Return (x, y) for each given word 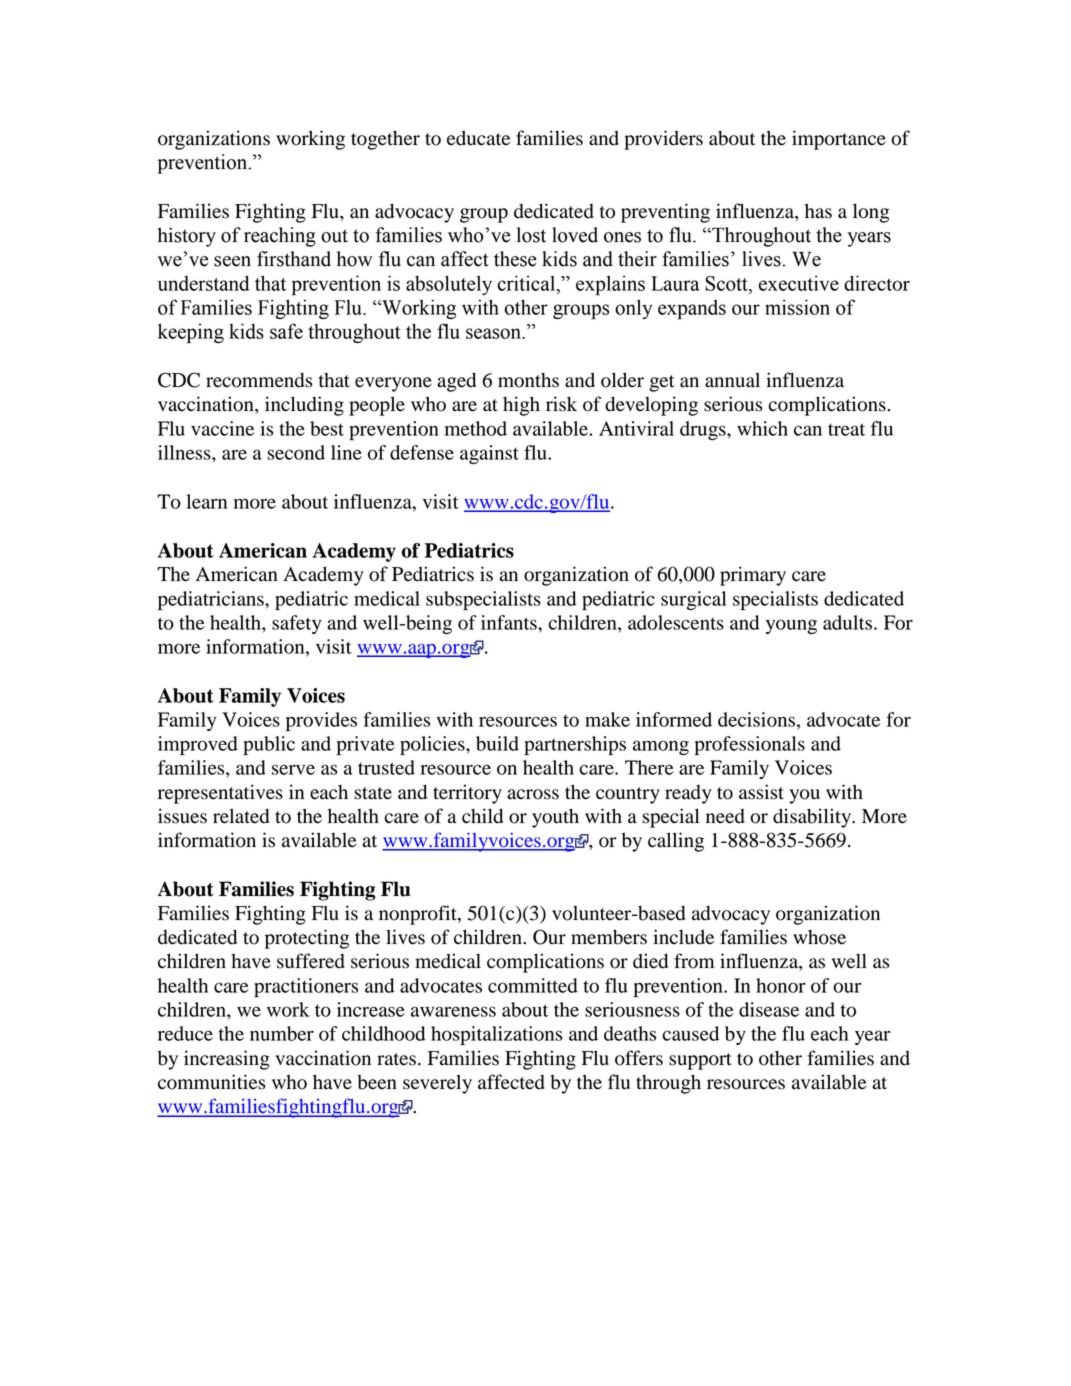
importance (839, 140)
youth (555, 818)
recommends (259, 380)
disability (813, 818)
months (528, 380)
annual (732, 380)
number (282, 1033)
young (791, 626)
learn (206, 501)
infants (510, 622)
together (385, 140)
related (241, 816)
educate (478, 138)
